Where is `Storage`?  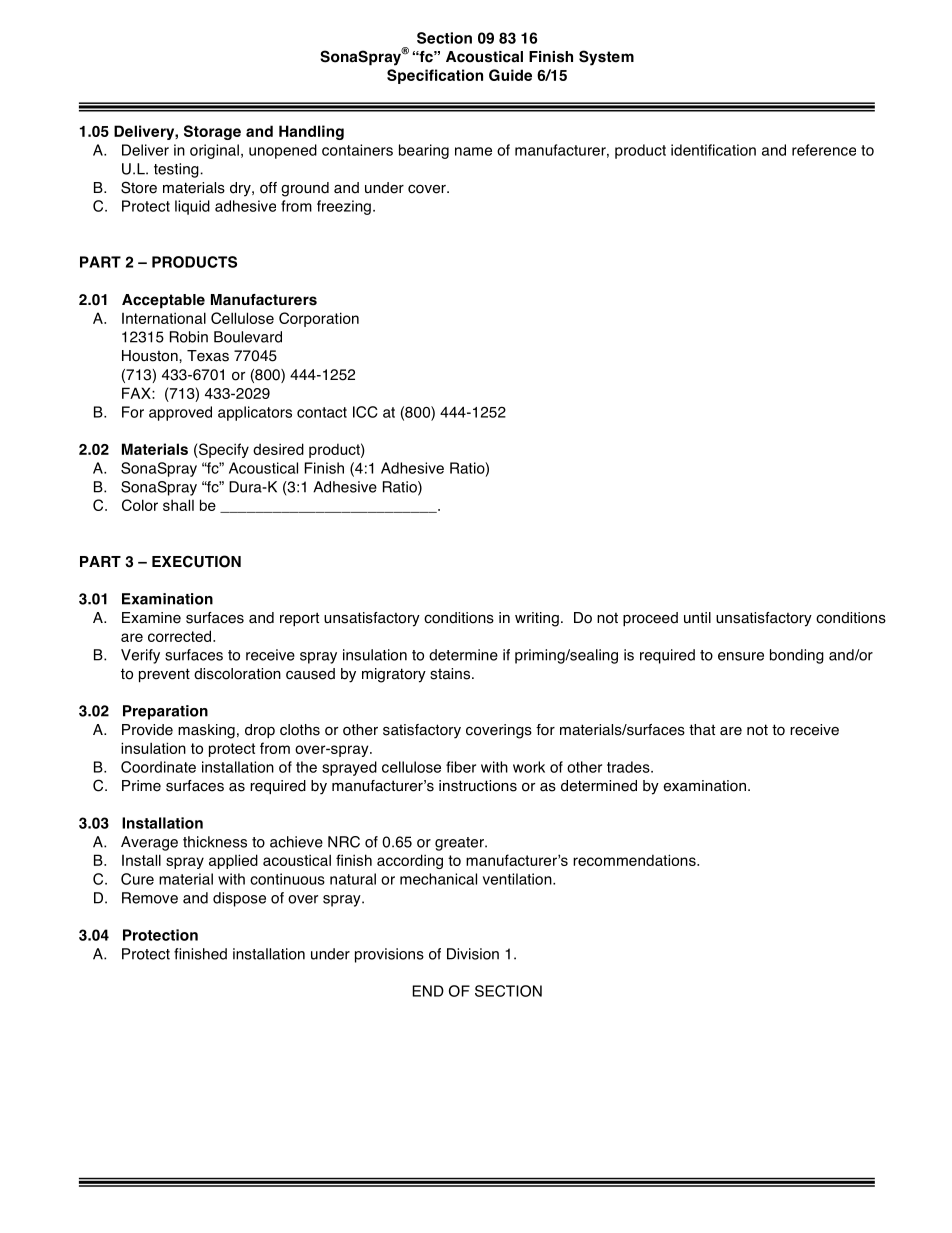
Storage is located at coordinates (212, 132).
